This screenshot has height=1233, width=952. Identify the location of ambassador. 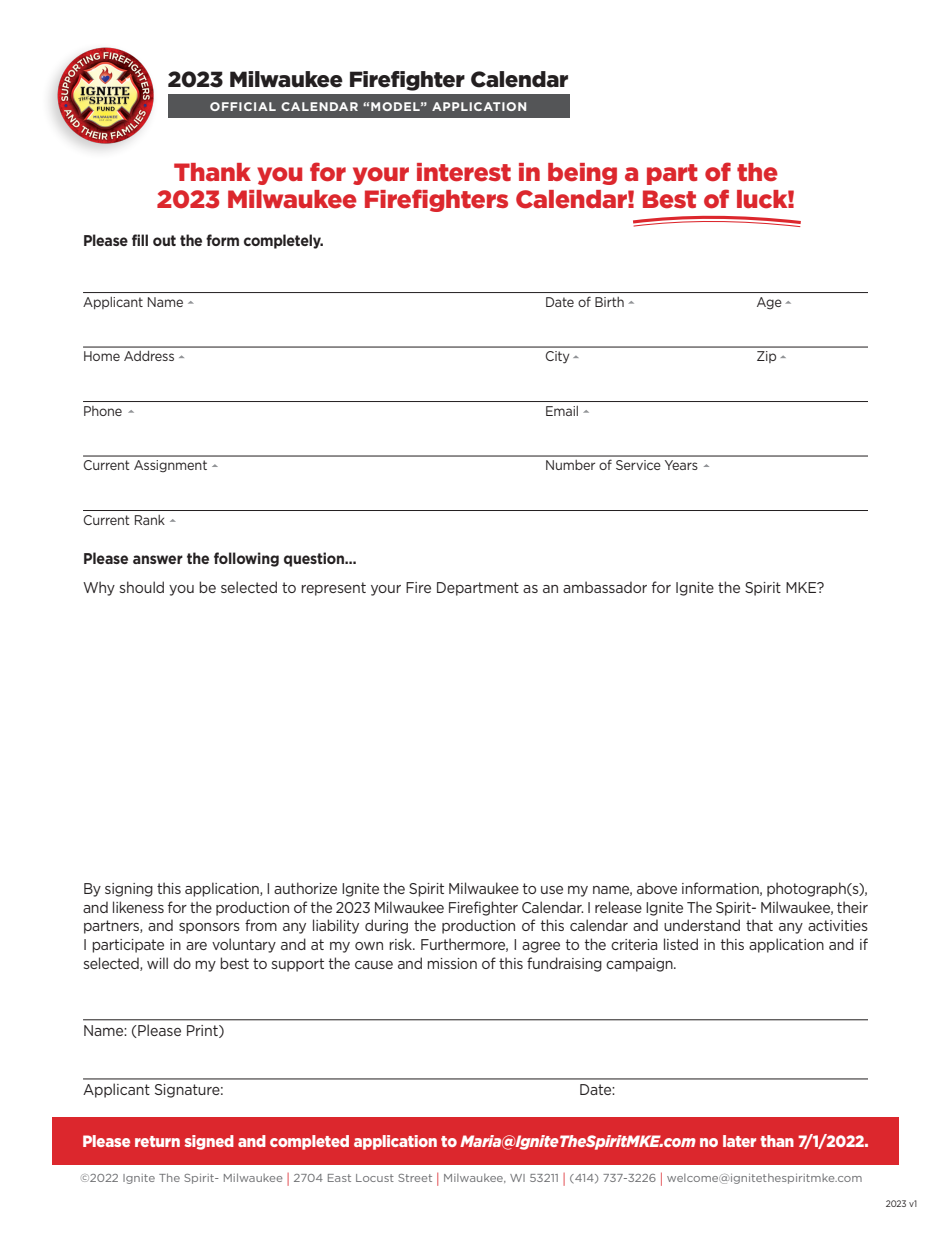
(605, 587).
